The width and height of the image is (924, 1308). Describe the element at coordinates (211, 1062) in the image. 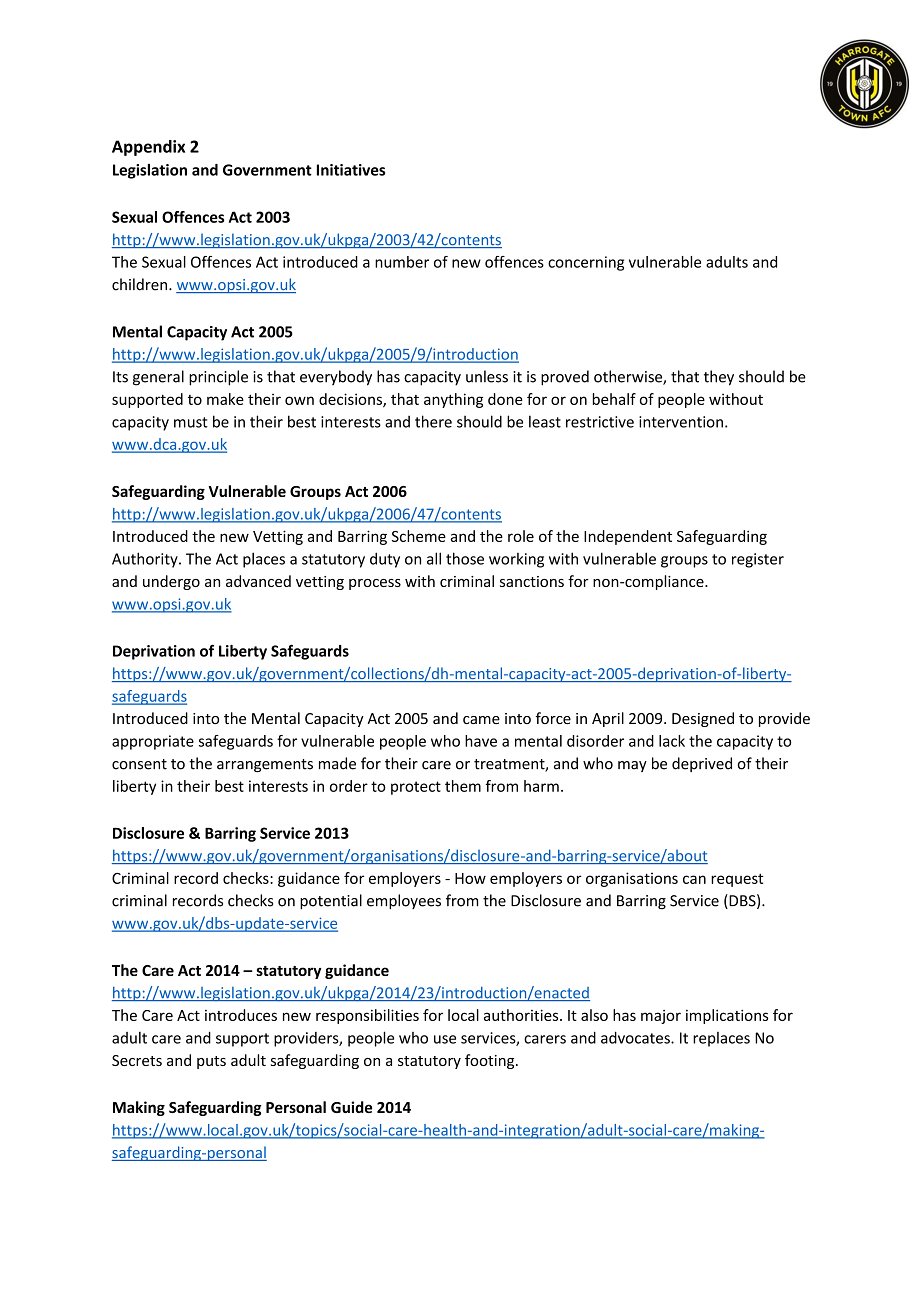

I see `puts` at that location.
